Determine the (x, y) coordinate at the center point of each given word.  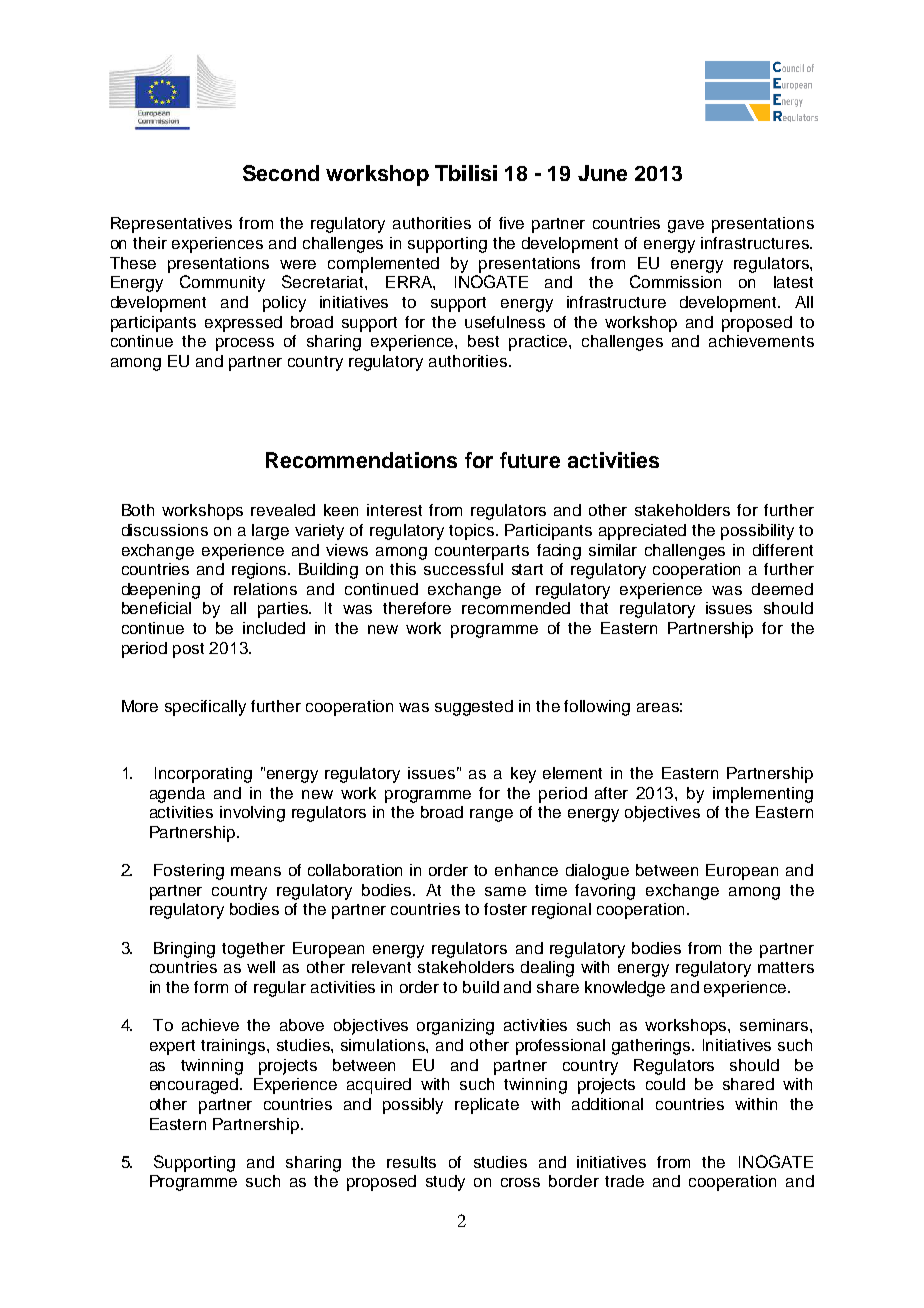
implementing (763, 795)
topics (473, 532)
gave (686, 226)
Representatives (171, 225)
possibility (757, 532)
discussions (165, 530)
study (445, 1183)
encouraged (195, 1086)
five (511, 223)
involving (252, 814)
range (491, 815)
